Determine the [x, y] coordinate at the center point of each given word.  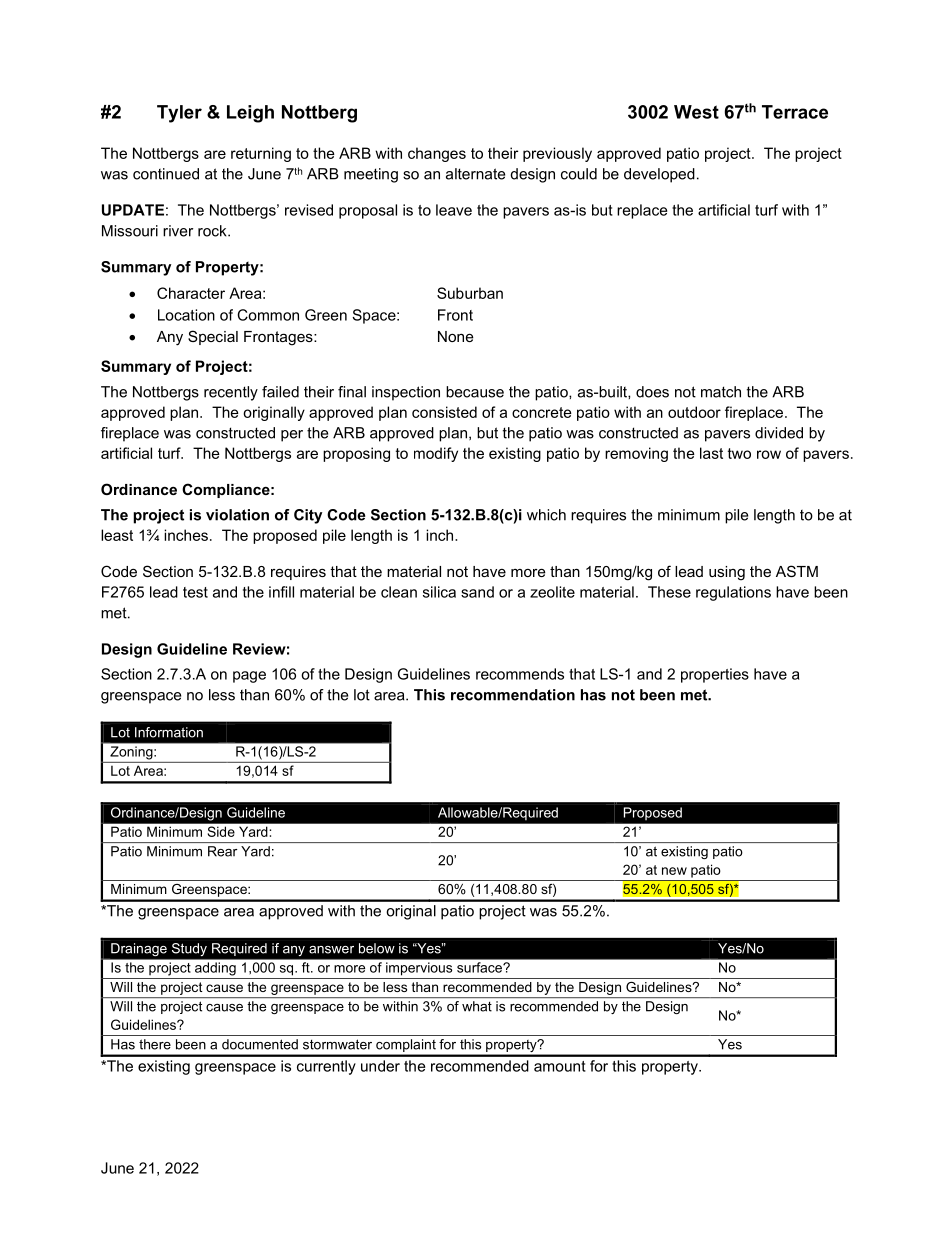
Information [169, 732]
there [155, 1044]
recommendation [513, 695]
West [696, 112]
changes [437, 154]
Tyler [179, 114]
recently [231, 393]
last [711, 453]
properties [715, 675]
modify [436, 454]
